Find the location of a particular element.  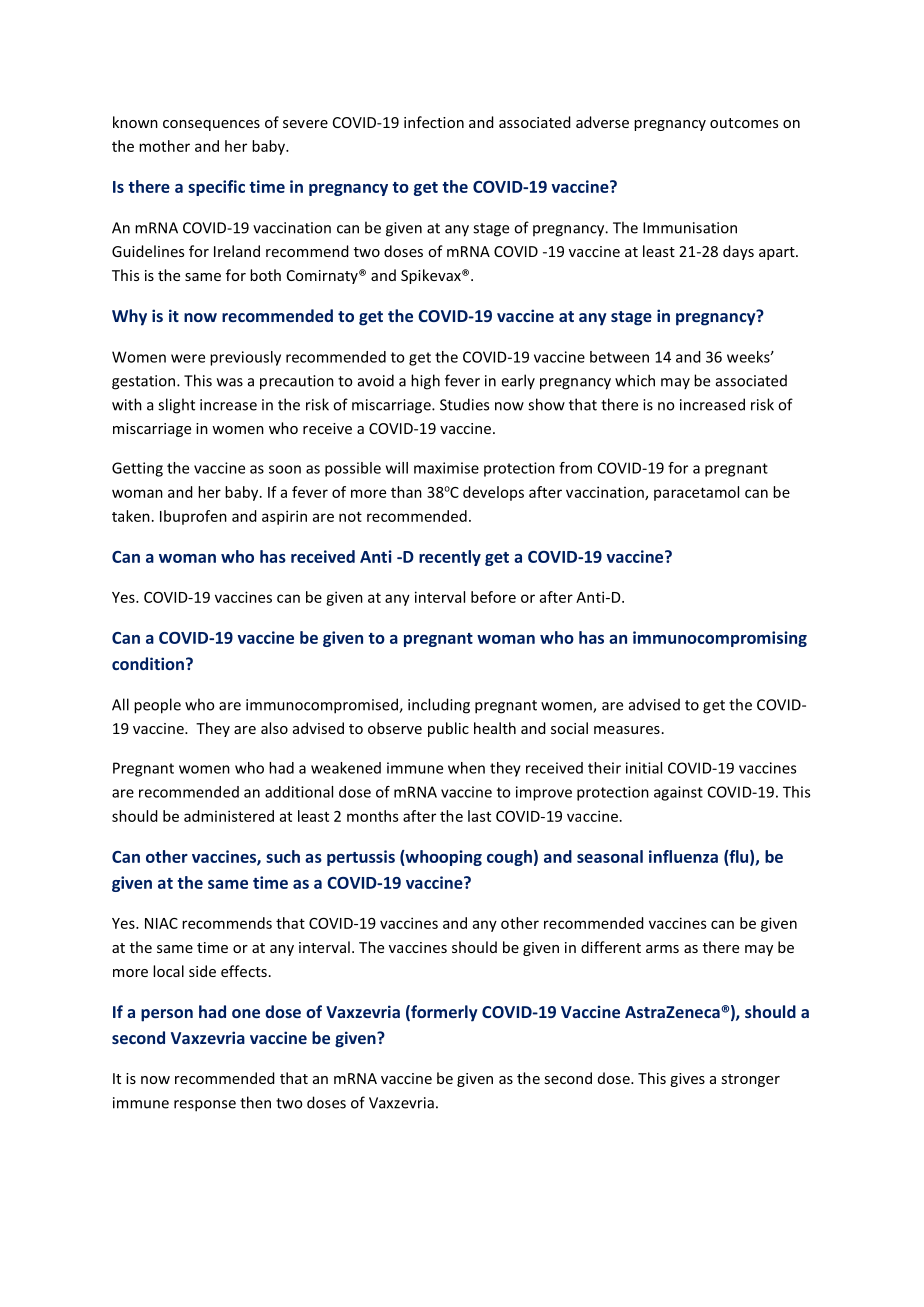

was is located at coordinates (230, 382).
